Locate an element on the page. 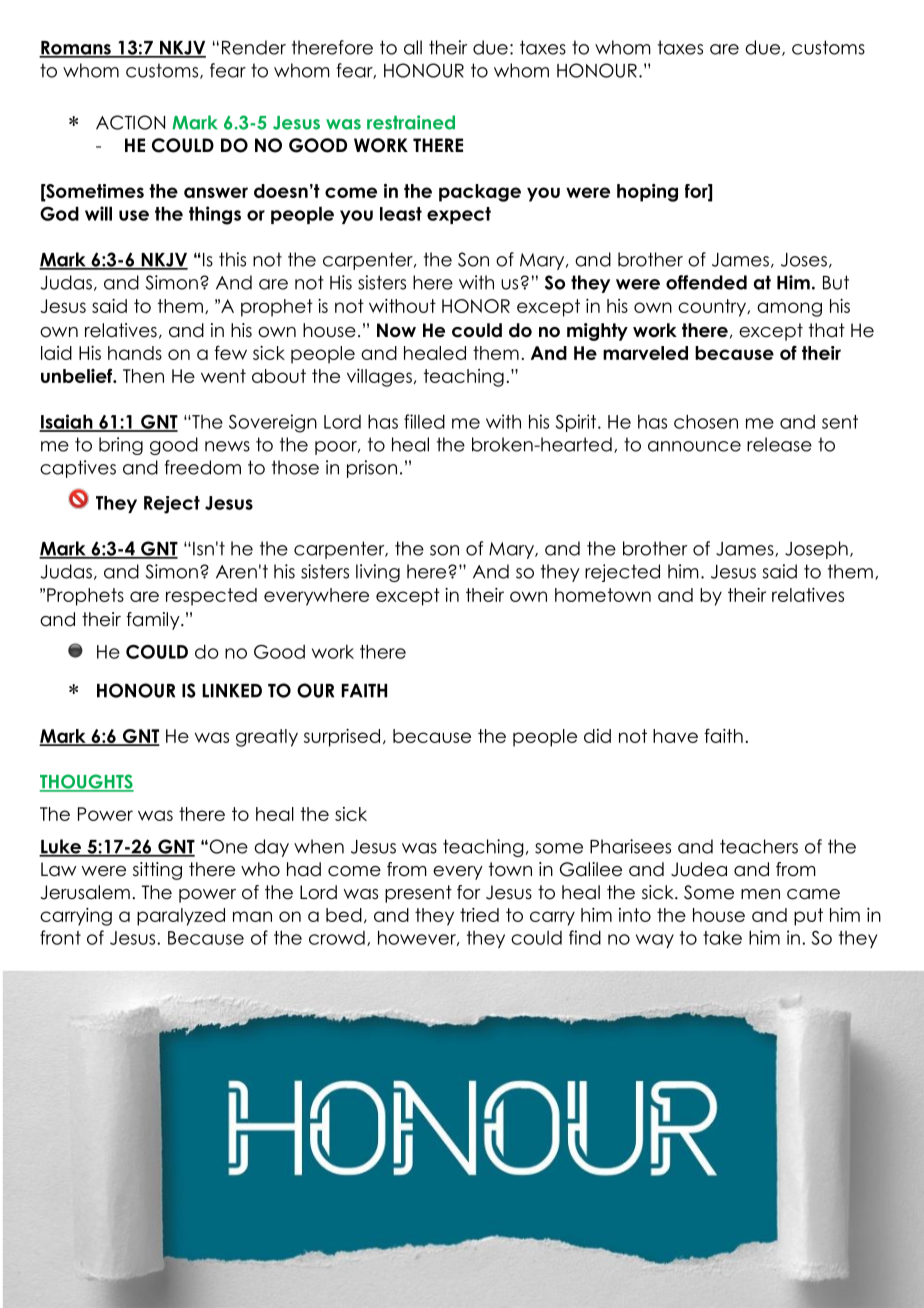 This page has width=924, height=1308. paralyzed is located at coordinates (181, 917).
